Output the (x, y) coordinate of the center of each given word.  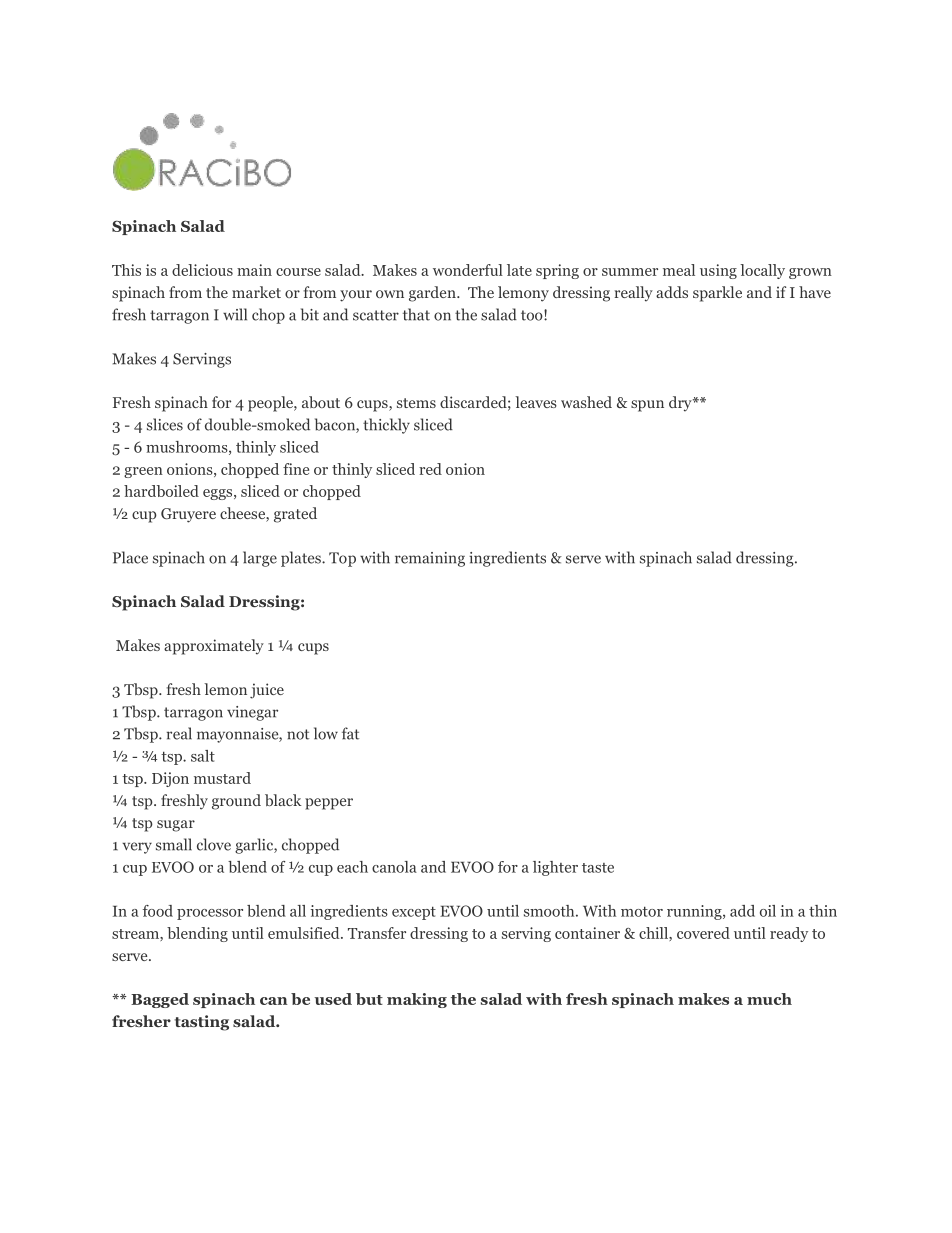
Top (342, 559)
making (417, 1000)
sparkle (717, 294)
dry (681, 404)
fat (350, 733)
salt (203, 756)
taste (598, 868)
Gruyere (188, 515)
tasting (201, 1023)
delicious (202, 270)
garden (433, 294)
